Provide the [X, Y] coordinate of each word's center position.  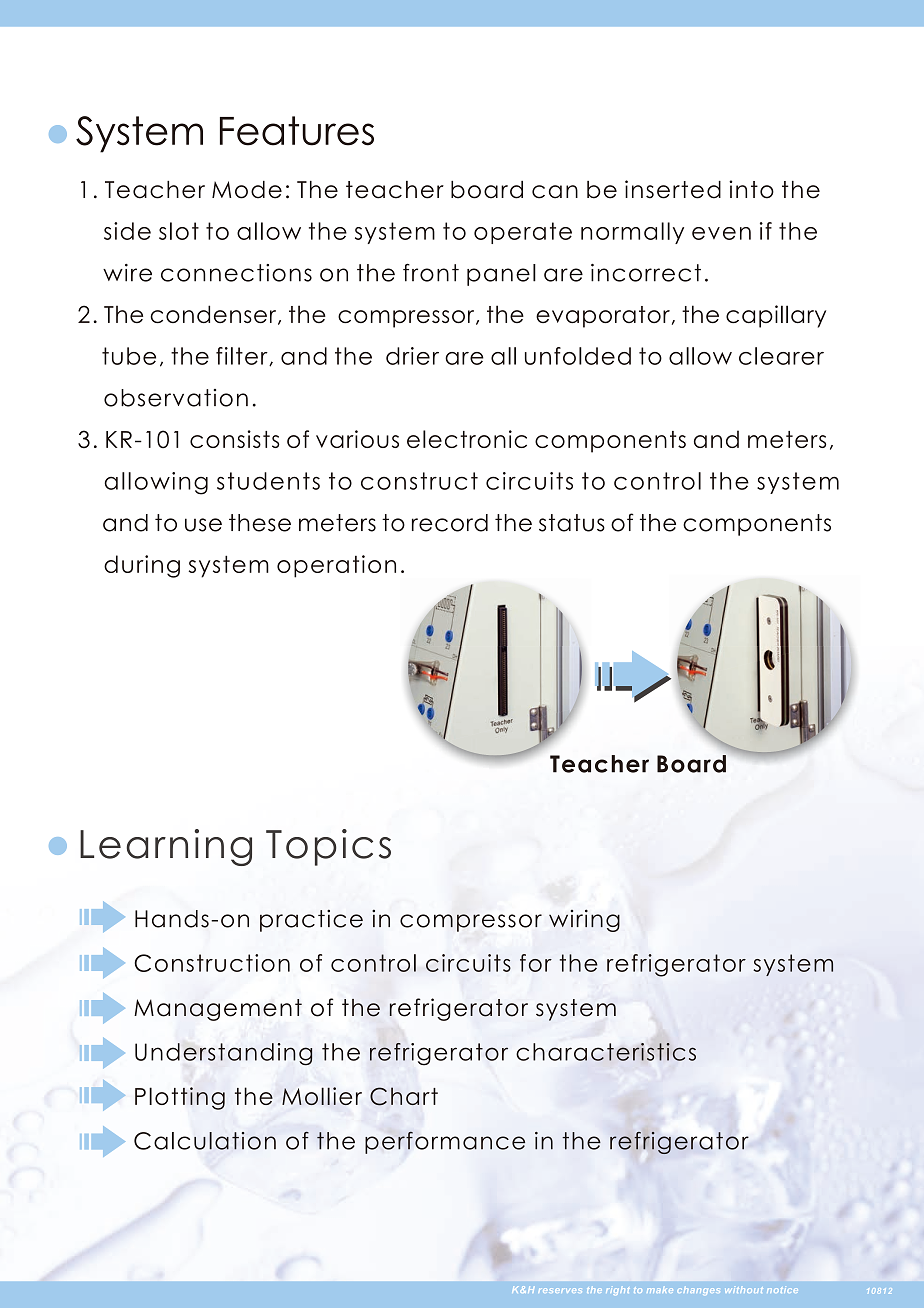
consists [235, 439]
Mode [247, 190]
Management [218, 1010]
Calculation [205, 1141]
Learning [166, 847]
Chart [404, 1096]
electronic [467, 439]
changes [698, 1290]
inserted [673, 189]
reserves [560, 1290]
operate [523, 233]
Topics [328, 847]
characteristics [606, 1052]
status [572, 523]
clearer [781, 356]
